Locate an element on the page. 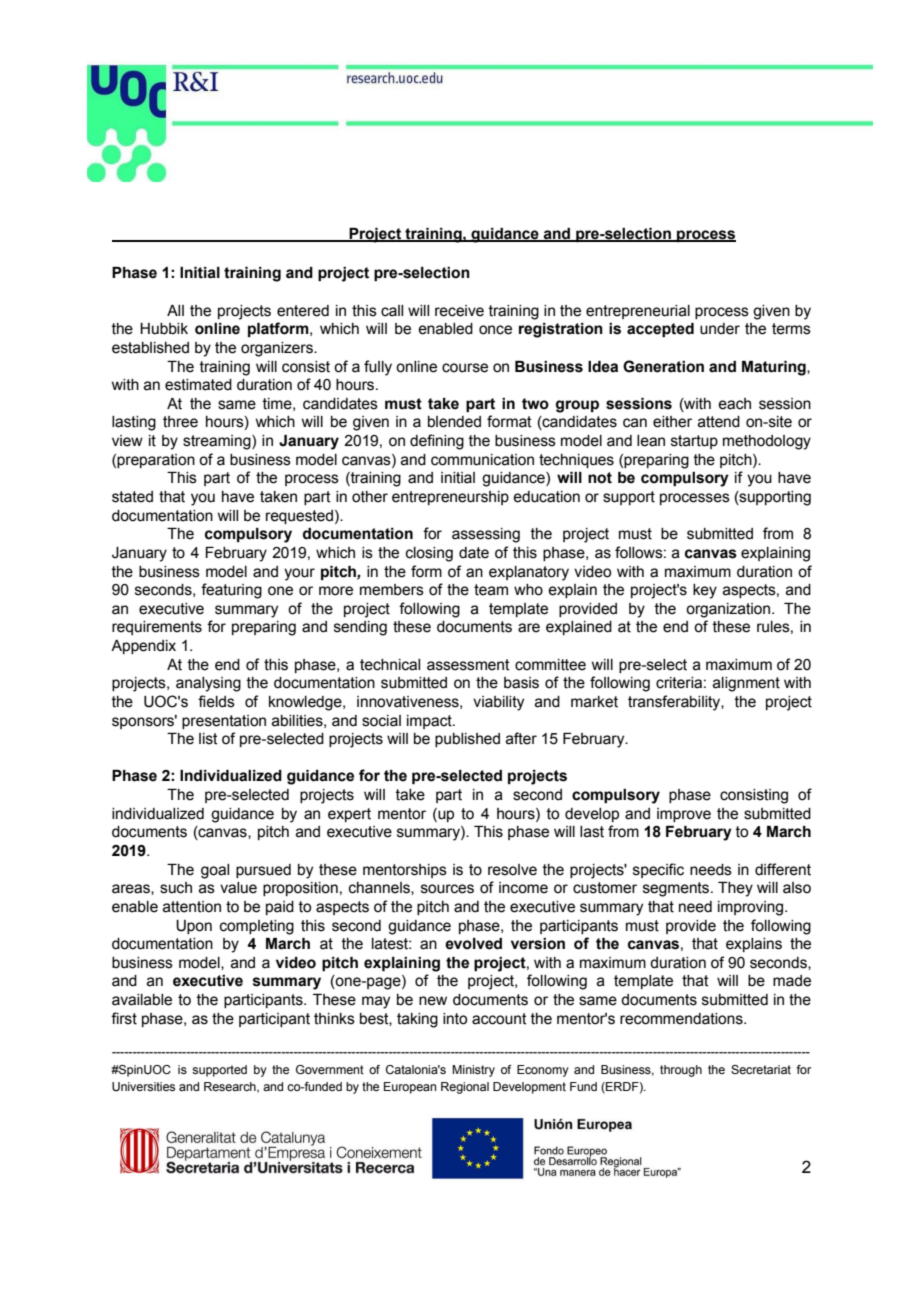 This image has width=924, height=1308. under is located at coordinates (720, 329).
